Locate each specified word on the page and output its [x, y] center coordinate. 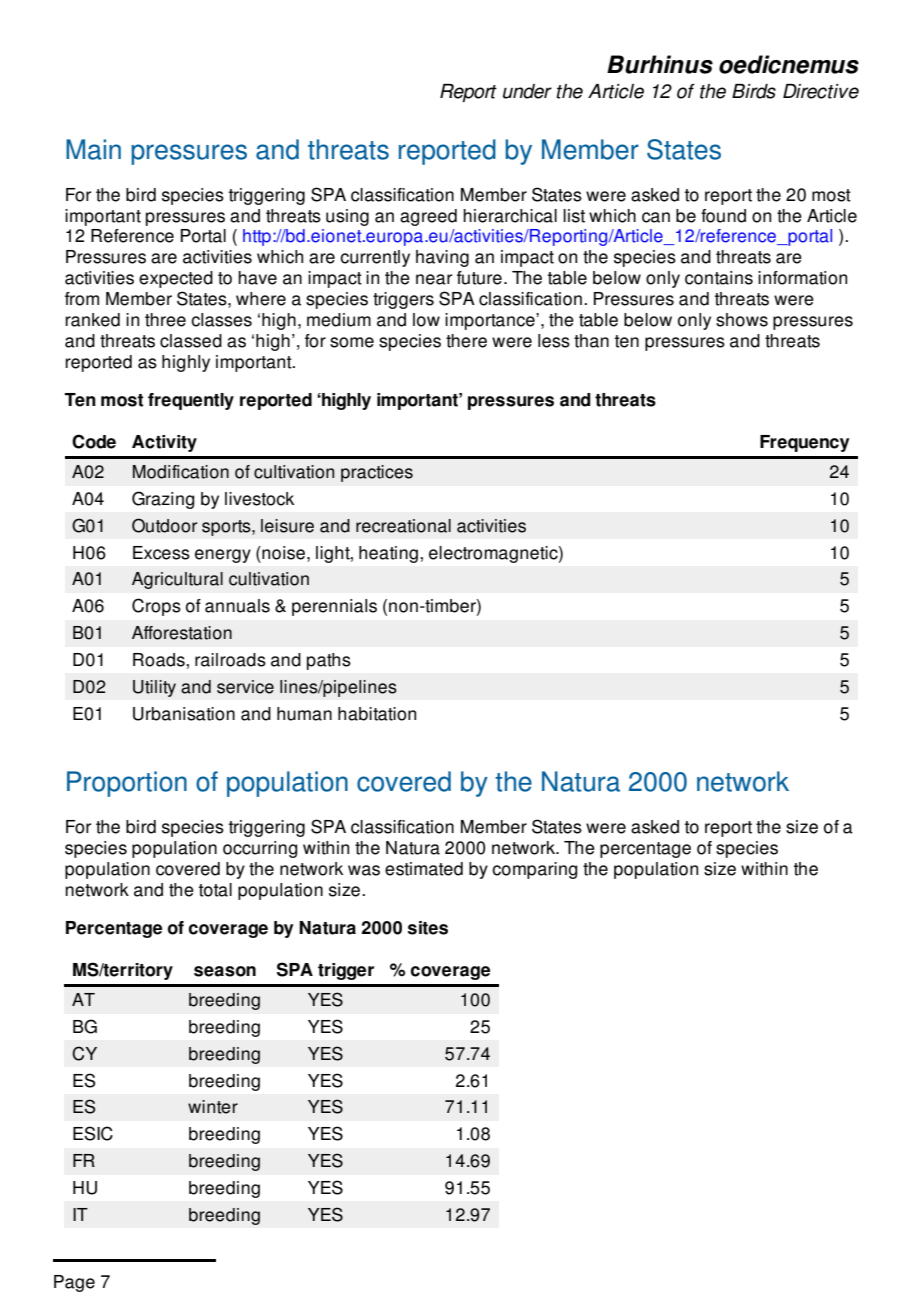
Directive [821, 91]
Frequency [804, 443]
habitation [377, 714]
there [466, 341]
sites [428, 928]
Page [74, 1283]
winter [213, 1107]
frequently [191, 401]
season [225, 971]
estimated [424, 869]
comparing [535, 870]
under [527, 91]
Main [93, 149]
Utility [154, 688]
